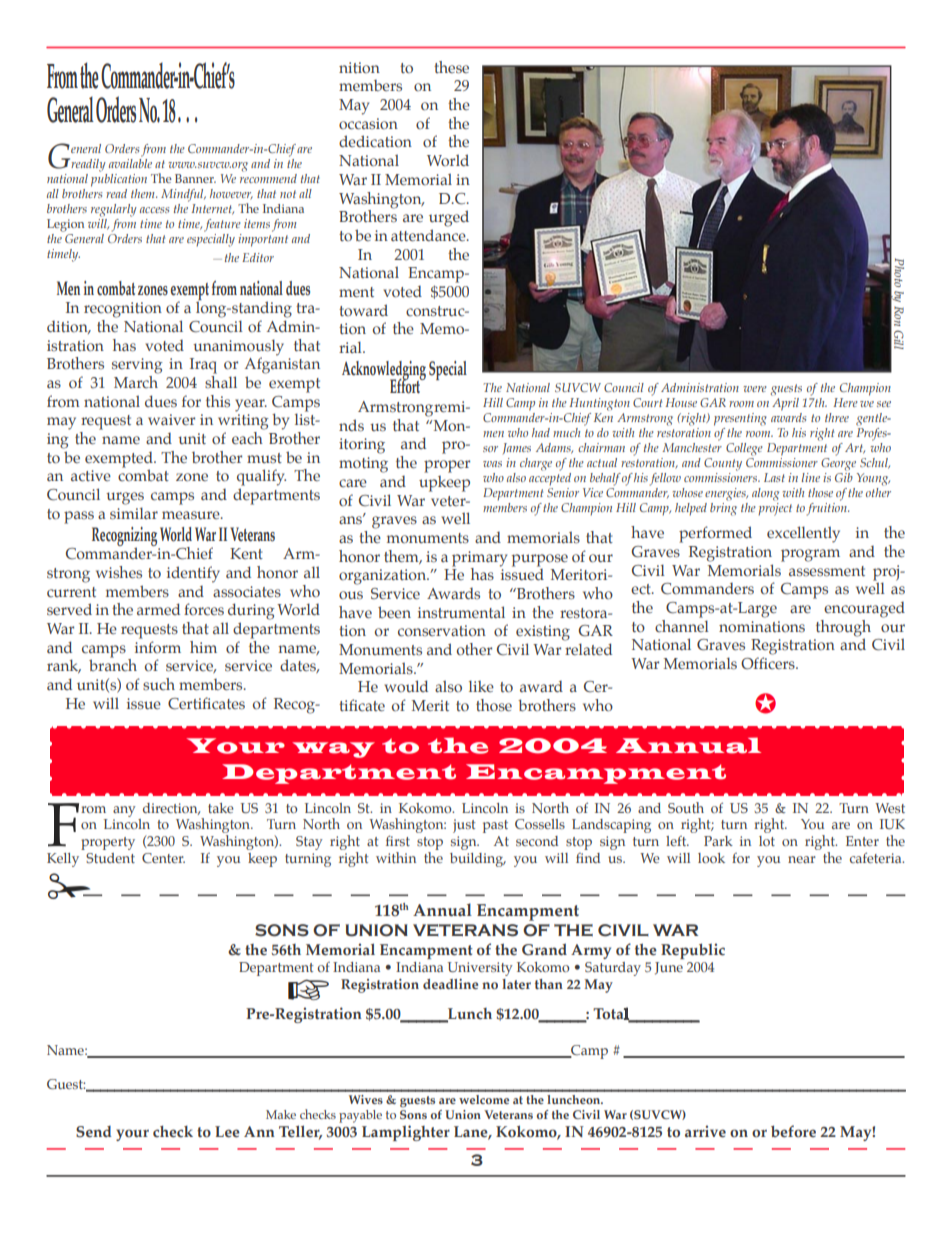 The width and height of the screenshot is (952, 1233). I want to click on Lee, so click(227, 1132).
